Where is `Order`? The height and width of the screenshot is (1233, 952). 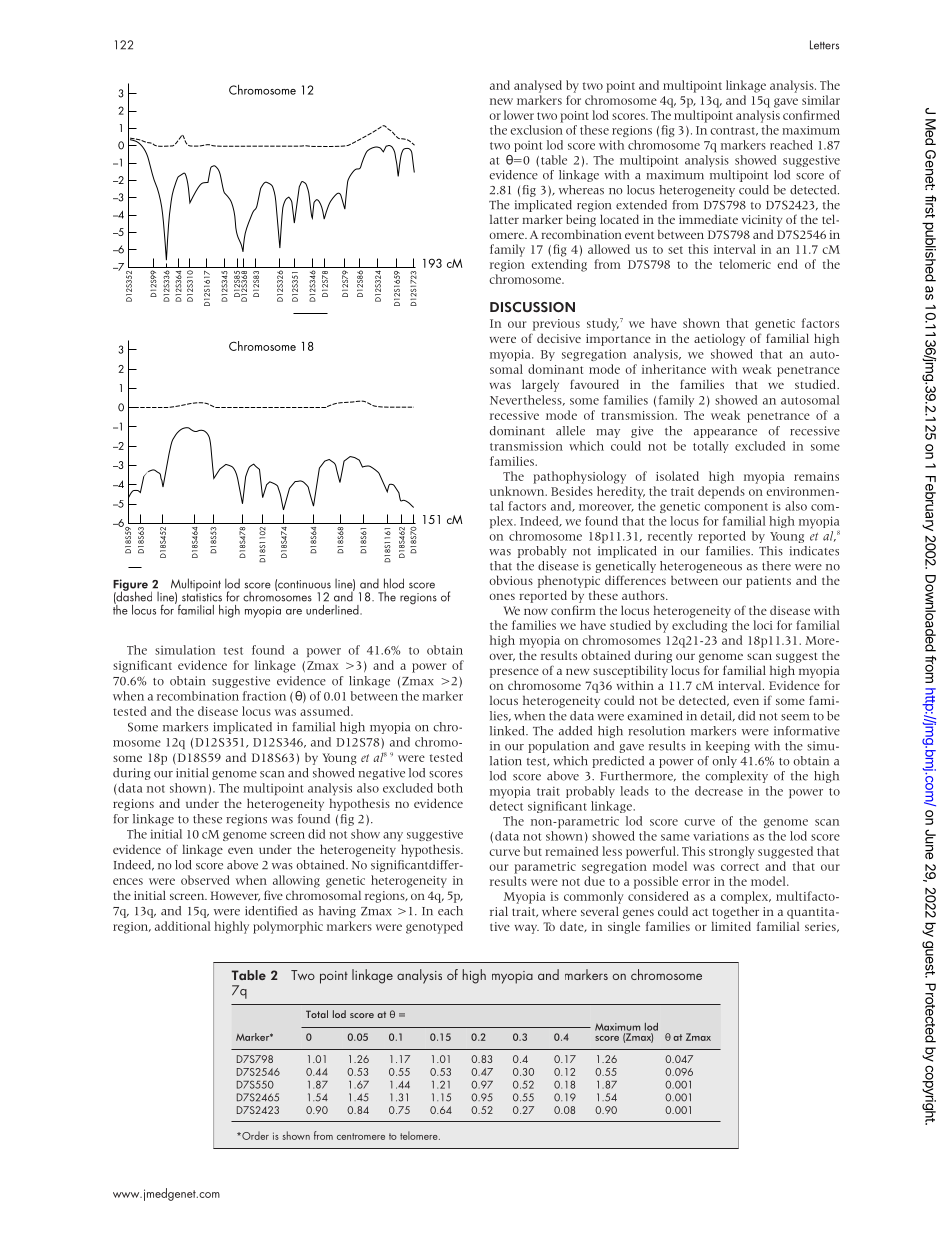
Order is located at coordinates (254, 1135).
